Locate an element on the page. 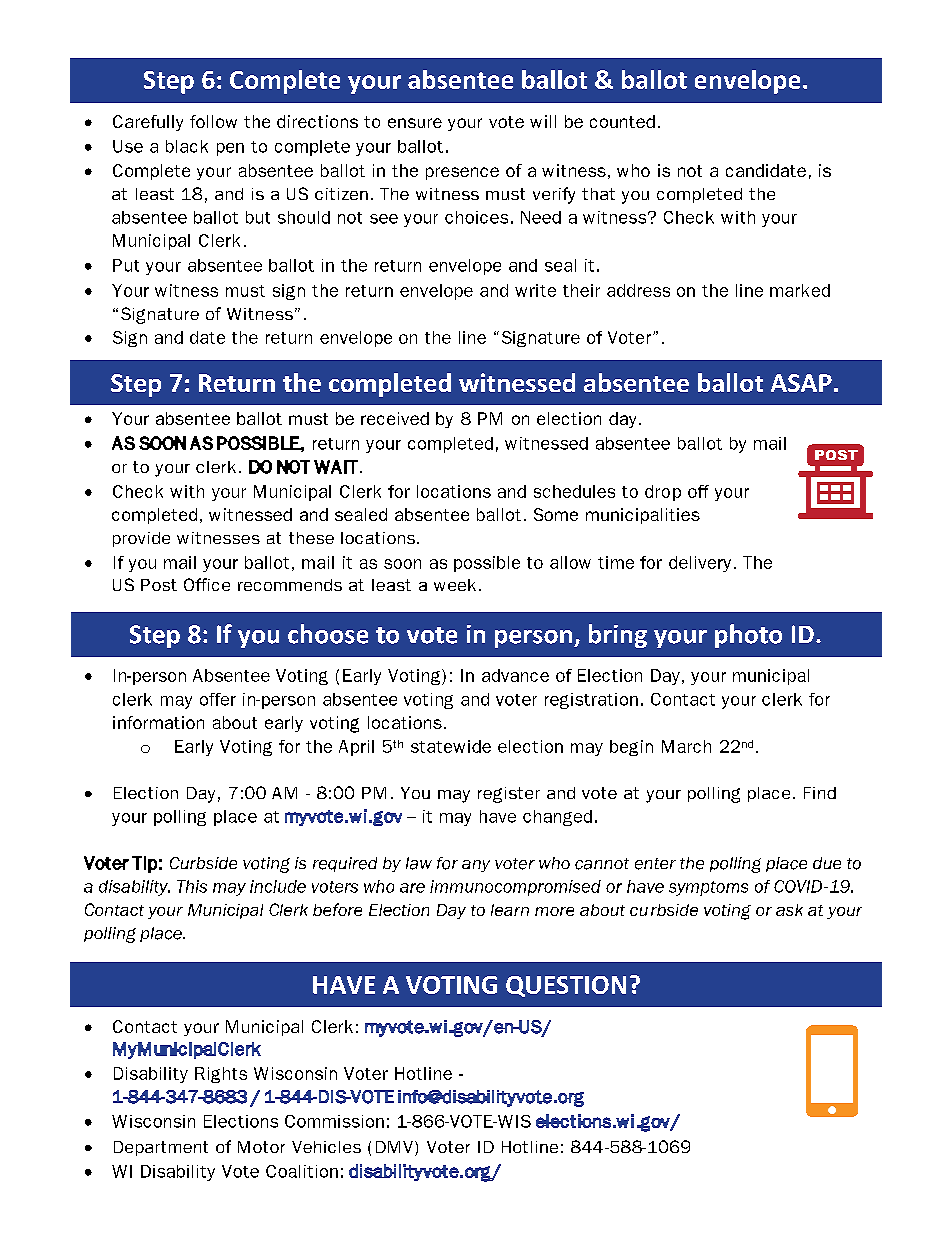  advance is located at coordinates (515, 675).
